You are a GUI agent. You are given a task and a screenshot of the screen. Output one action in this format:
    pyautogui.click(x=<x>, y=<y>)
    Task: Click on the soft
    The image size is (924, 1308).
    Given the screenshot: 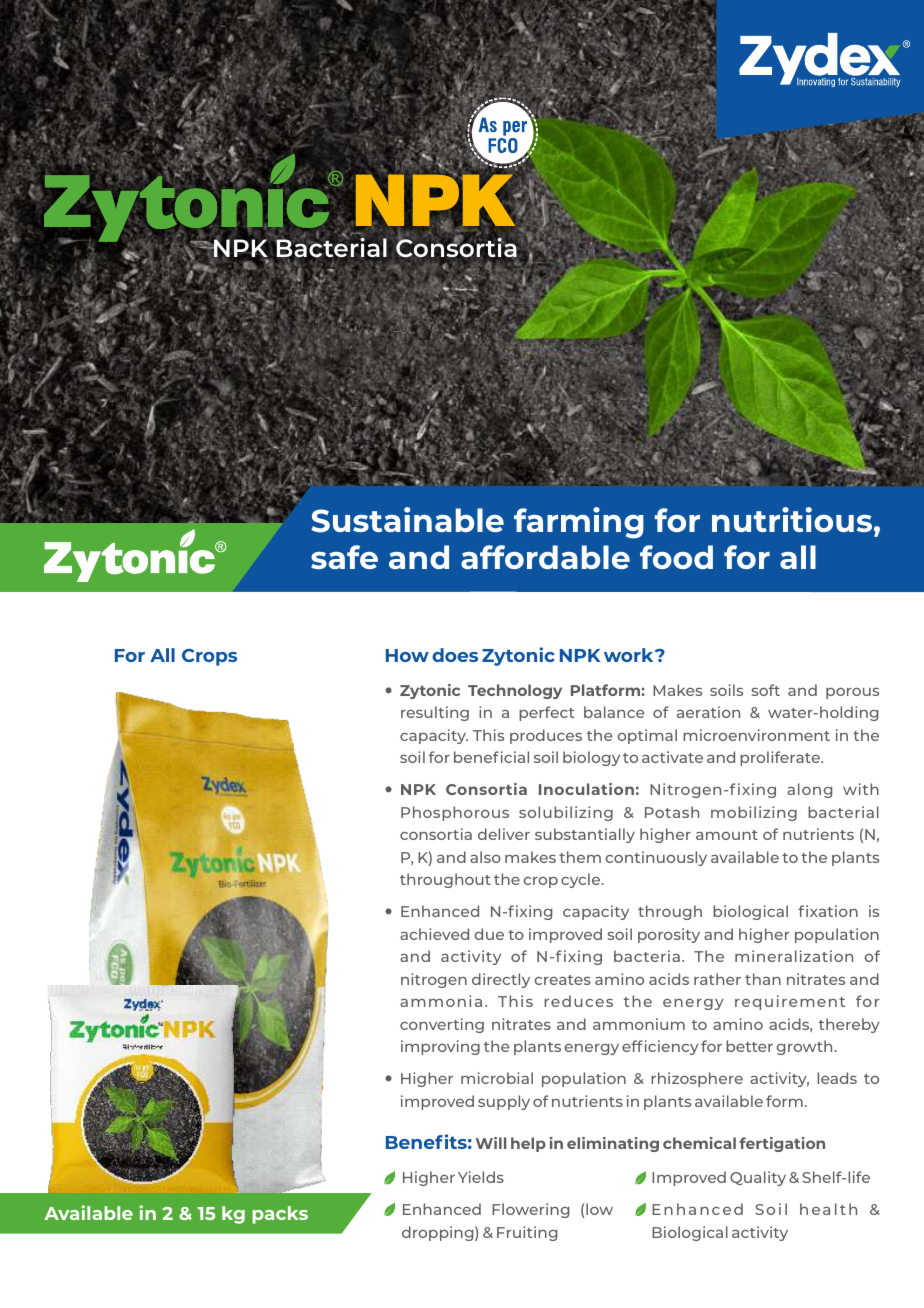 What is the action you would take?
    pyautogui.click(x=766, y=690)
